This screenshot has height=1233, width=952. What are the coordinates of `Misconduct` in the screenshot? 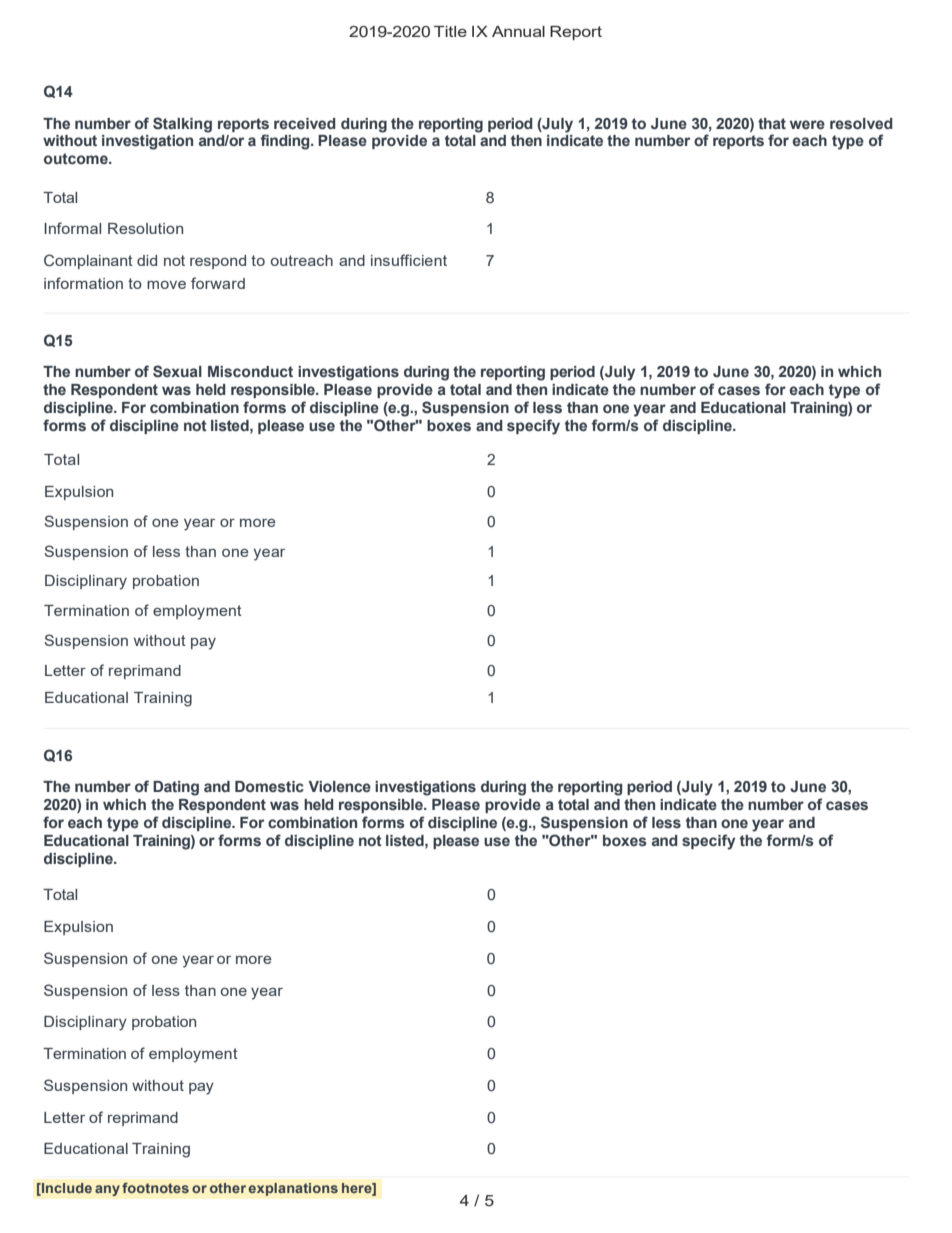 It's located at (250, 372).
